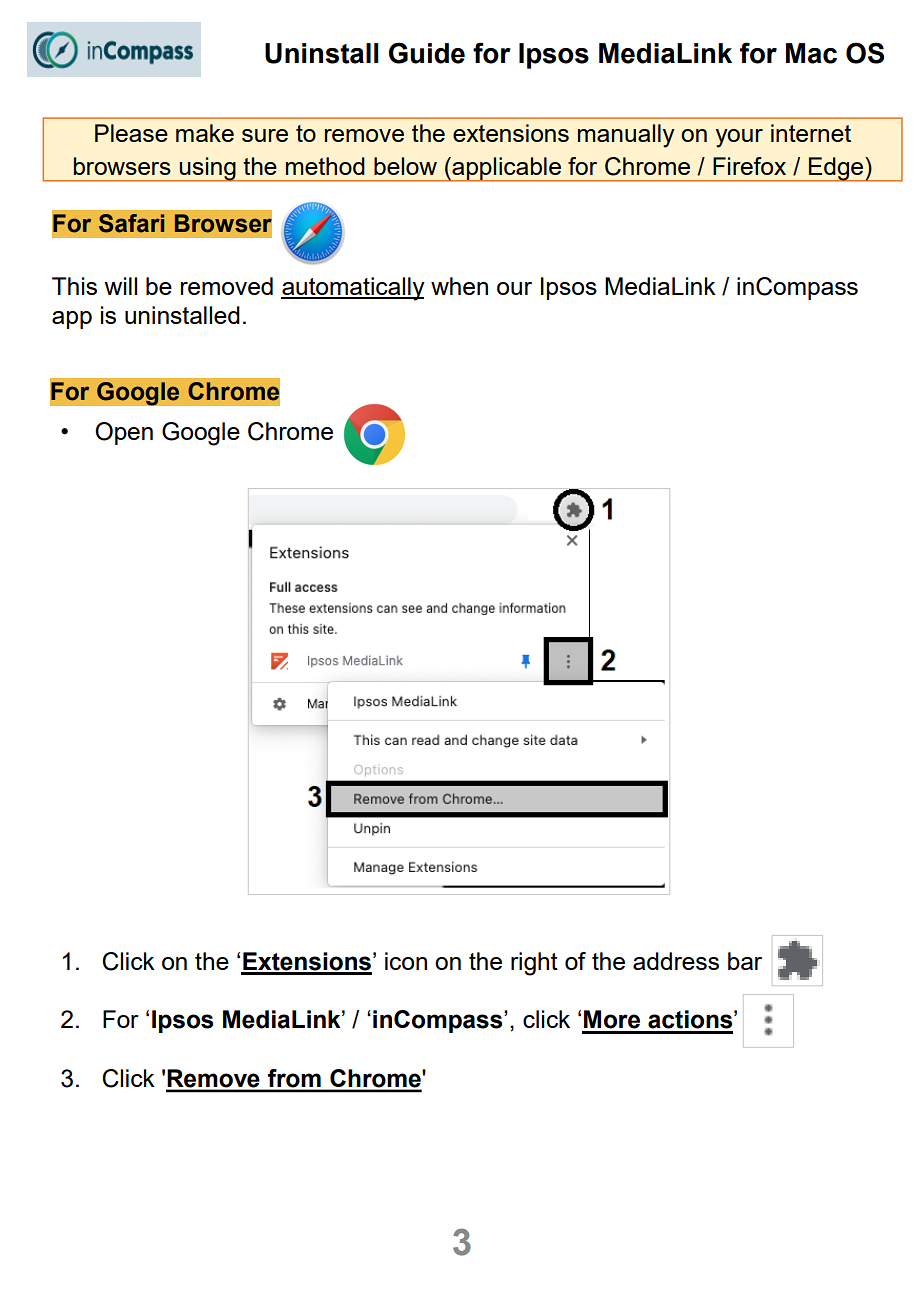 The height and width of the document is (1302, 924). Describe the element at coordinates (124, 433) in the document. I see `Open` at that location.
